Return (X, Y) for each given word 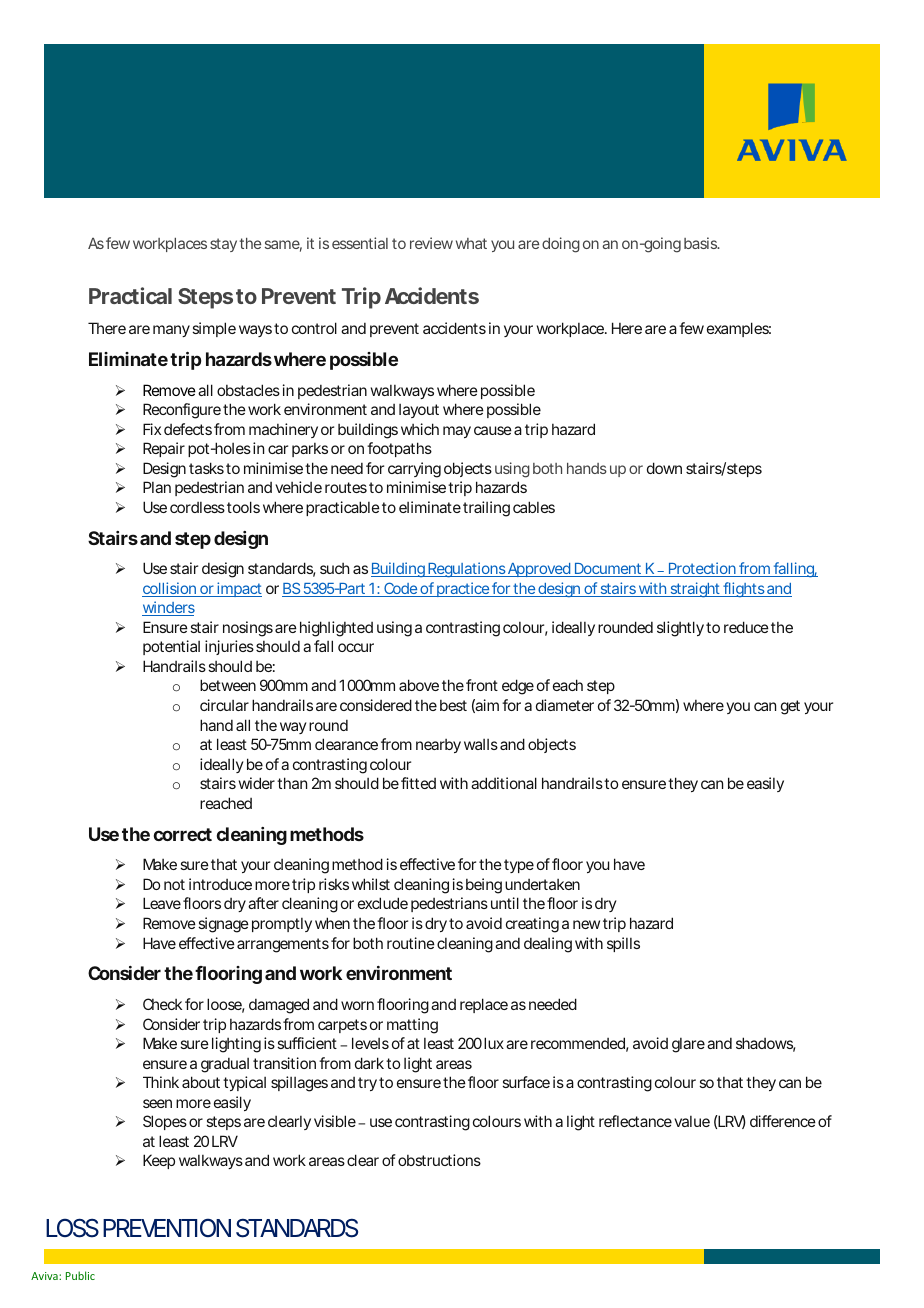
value (692, 1121)
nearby (438, 746)
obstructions (439, 1160)
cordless (197, 507)
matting (412, 1026)
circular (224, 705)
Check (162, 1004)
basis (701, 243)
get (790, 707)
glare (688, 1045)
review (431, 243)
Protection (702, 569)
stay (223, 245)
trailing (486, 509)
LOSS (72, 1228)
